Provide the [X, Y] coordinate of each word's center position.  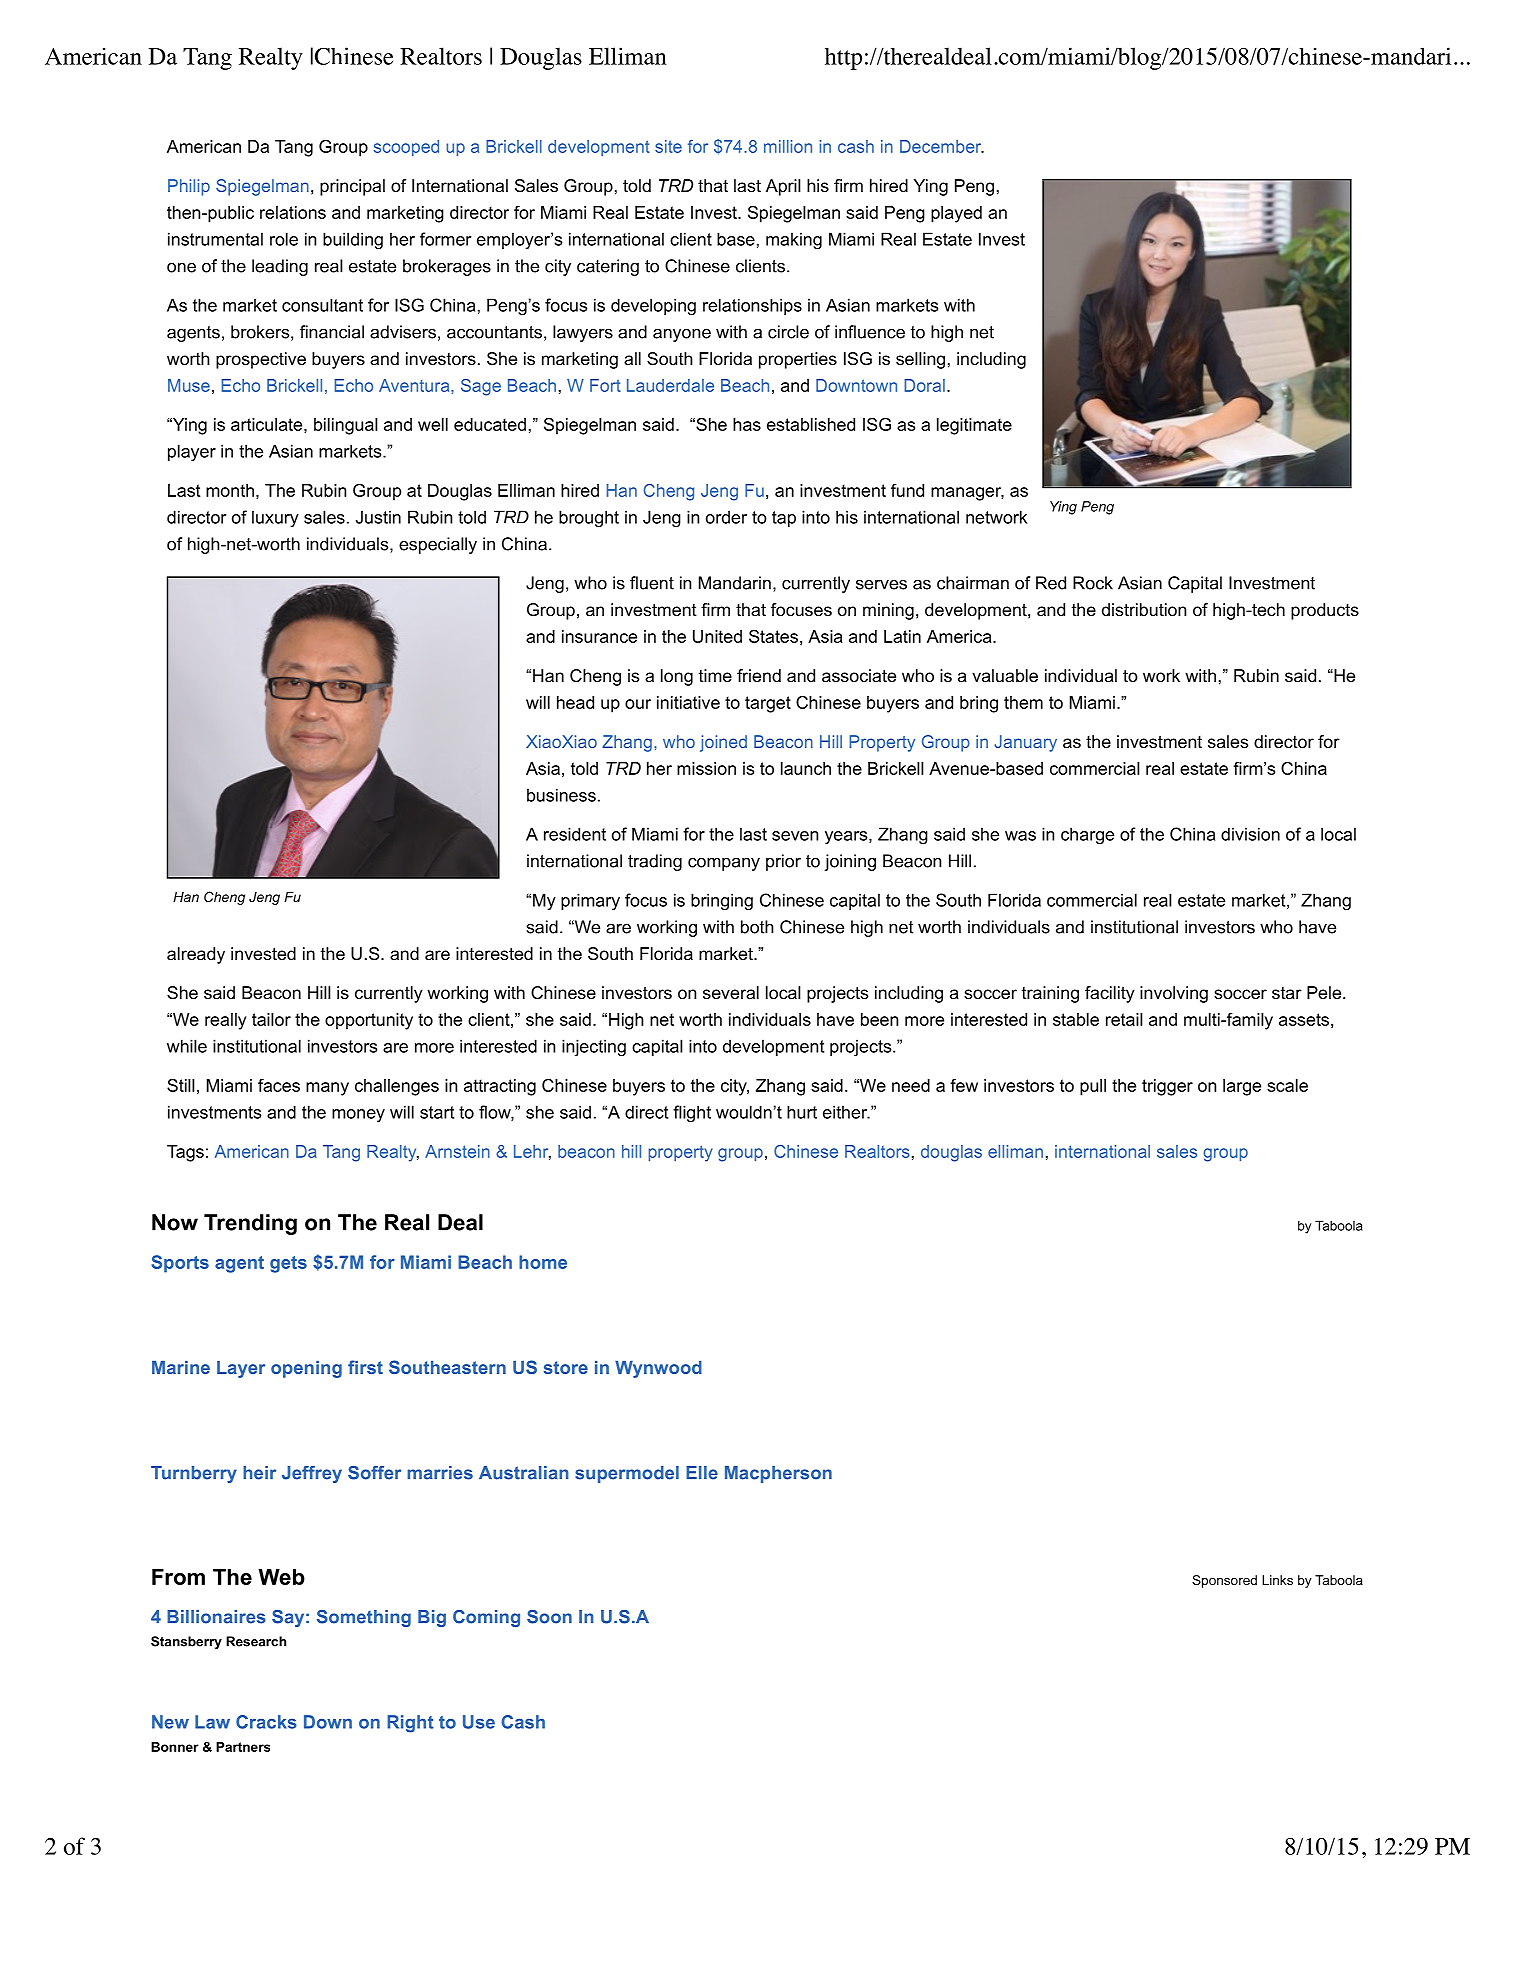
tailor [271, 1019]
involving [1174, 994]
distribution [1144, 609]
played [956, 214]
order [726, 517]
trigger [1167, 1087]
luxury [275, 518]
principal [352, 187]
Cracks [266, 1722]
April [783, 187]
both [757, 927]
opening [306, 1369]
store [566, 1367]
